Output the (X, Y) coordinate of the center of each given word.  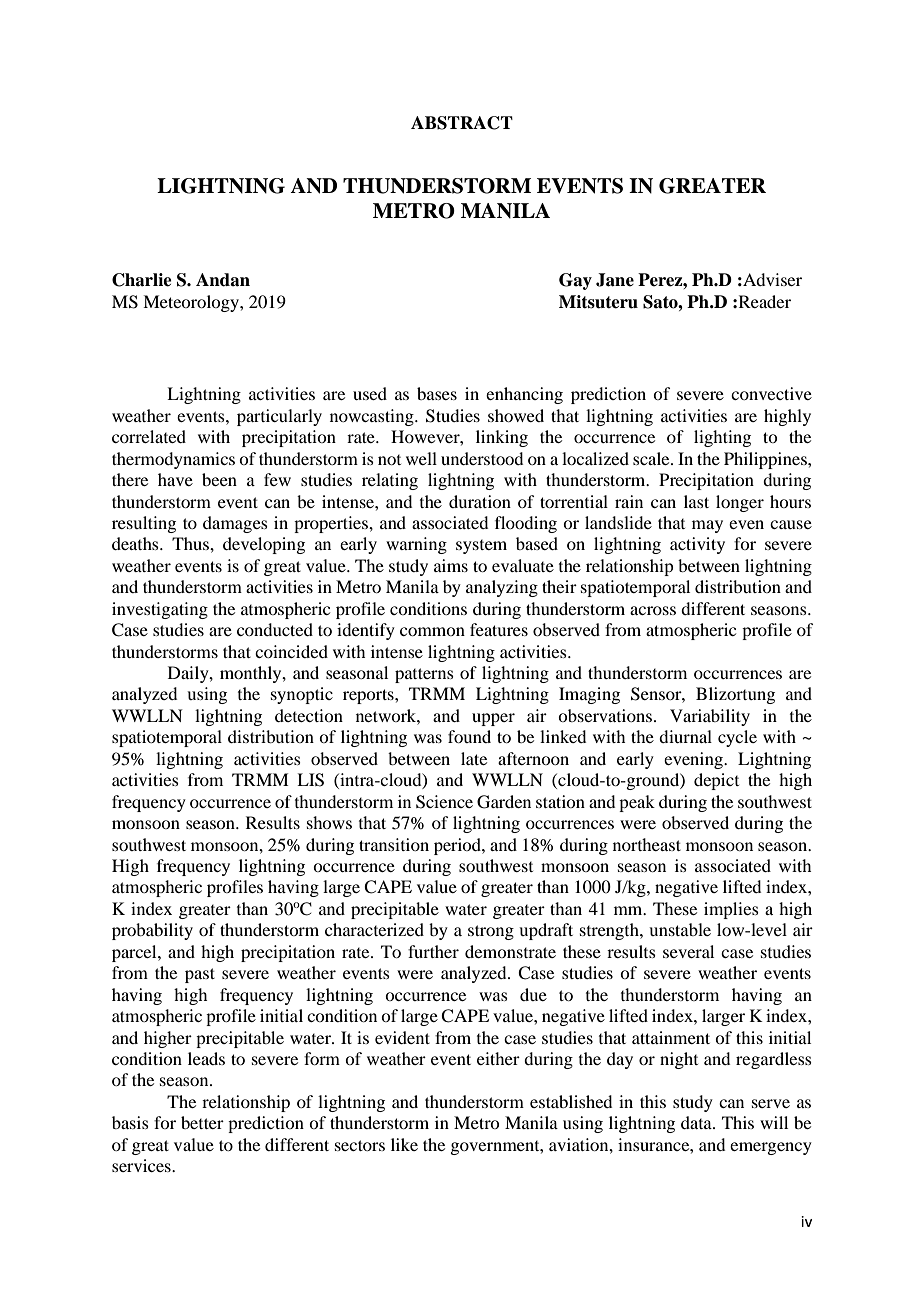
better (202, 1122)
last (696, 501)
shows (329, 822)
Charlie (142, 280)
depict (716, 781)
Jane (615, 280)
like (404, 1144)
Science (444, 802)
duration (480, 501)
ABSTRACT (462, 123)
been (219, 479)
